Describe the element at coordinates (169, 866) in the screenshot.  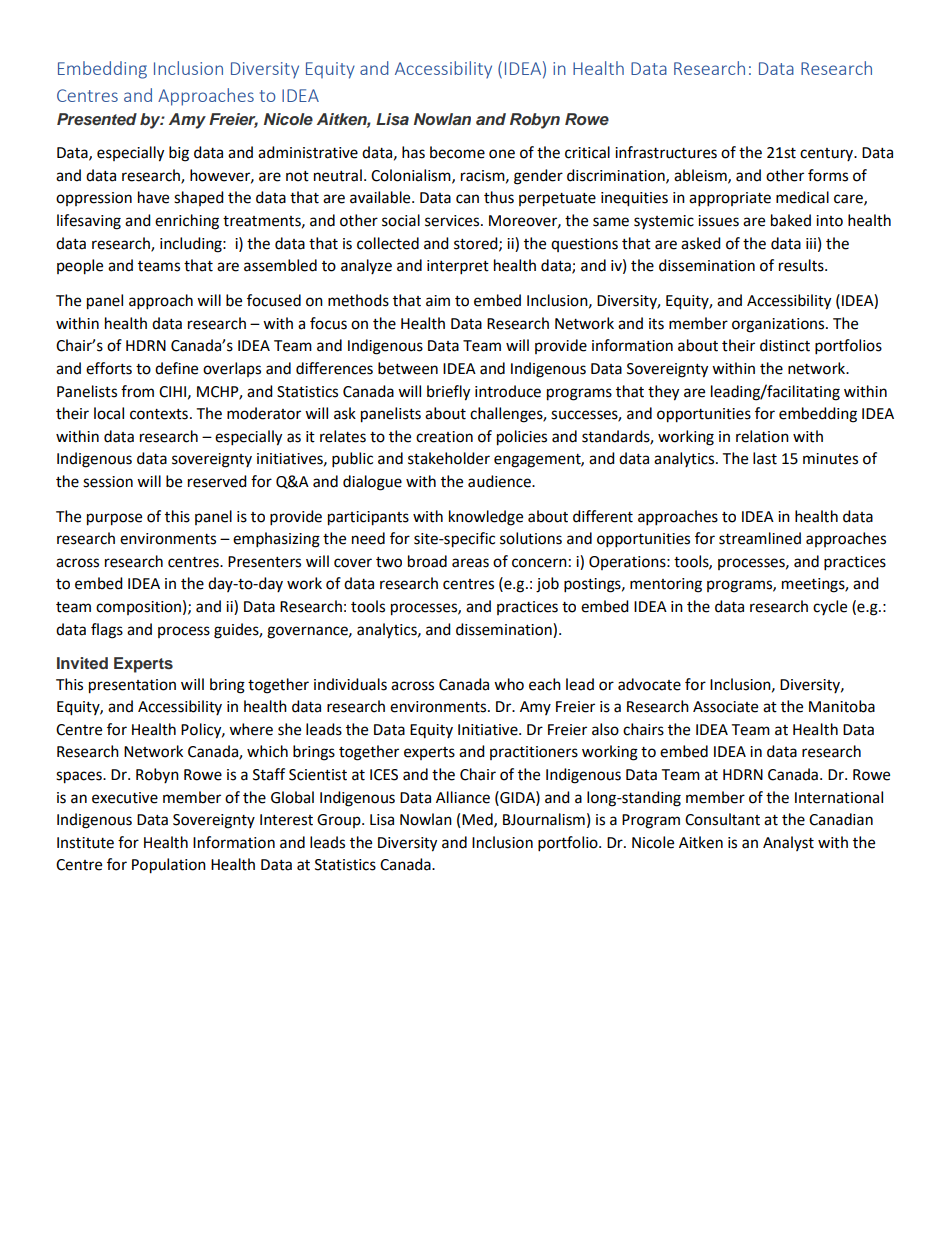
I see `Population` at that location.
